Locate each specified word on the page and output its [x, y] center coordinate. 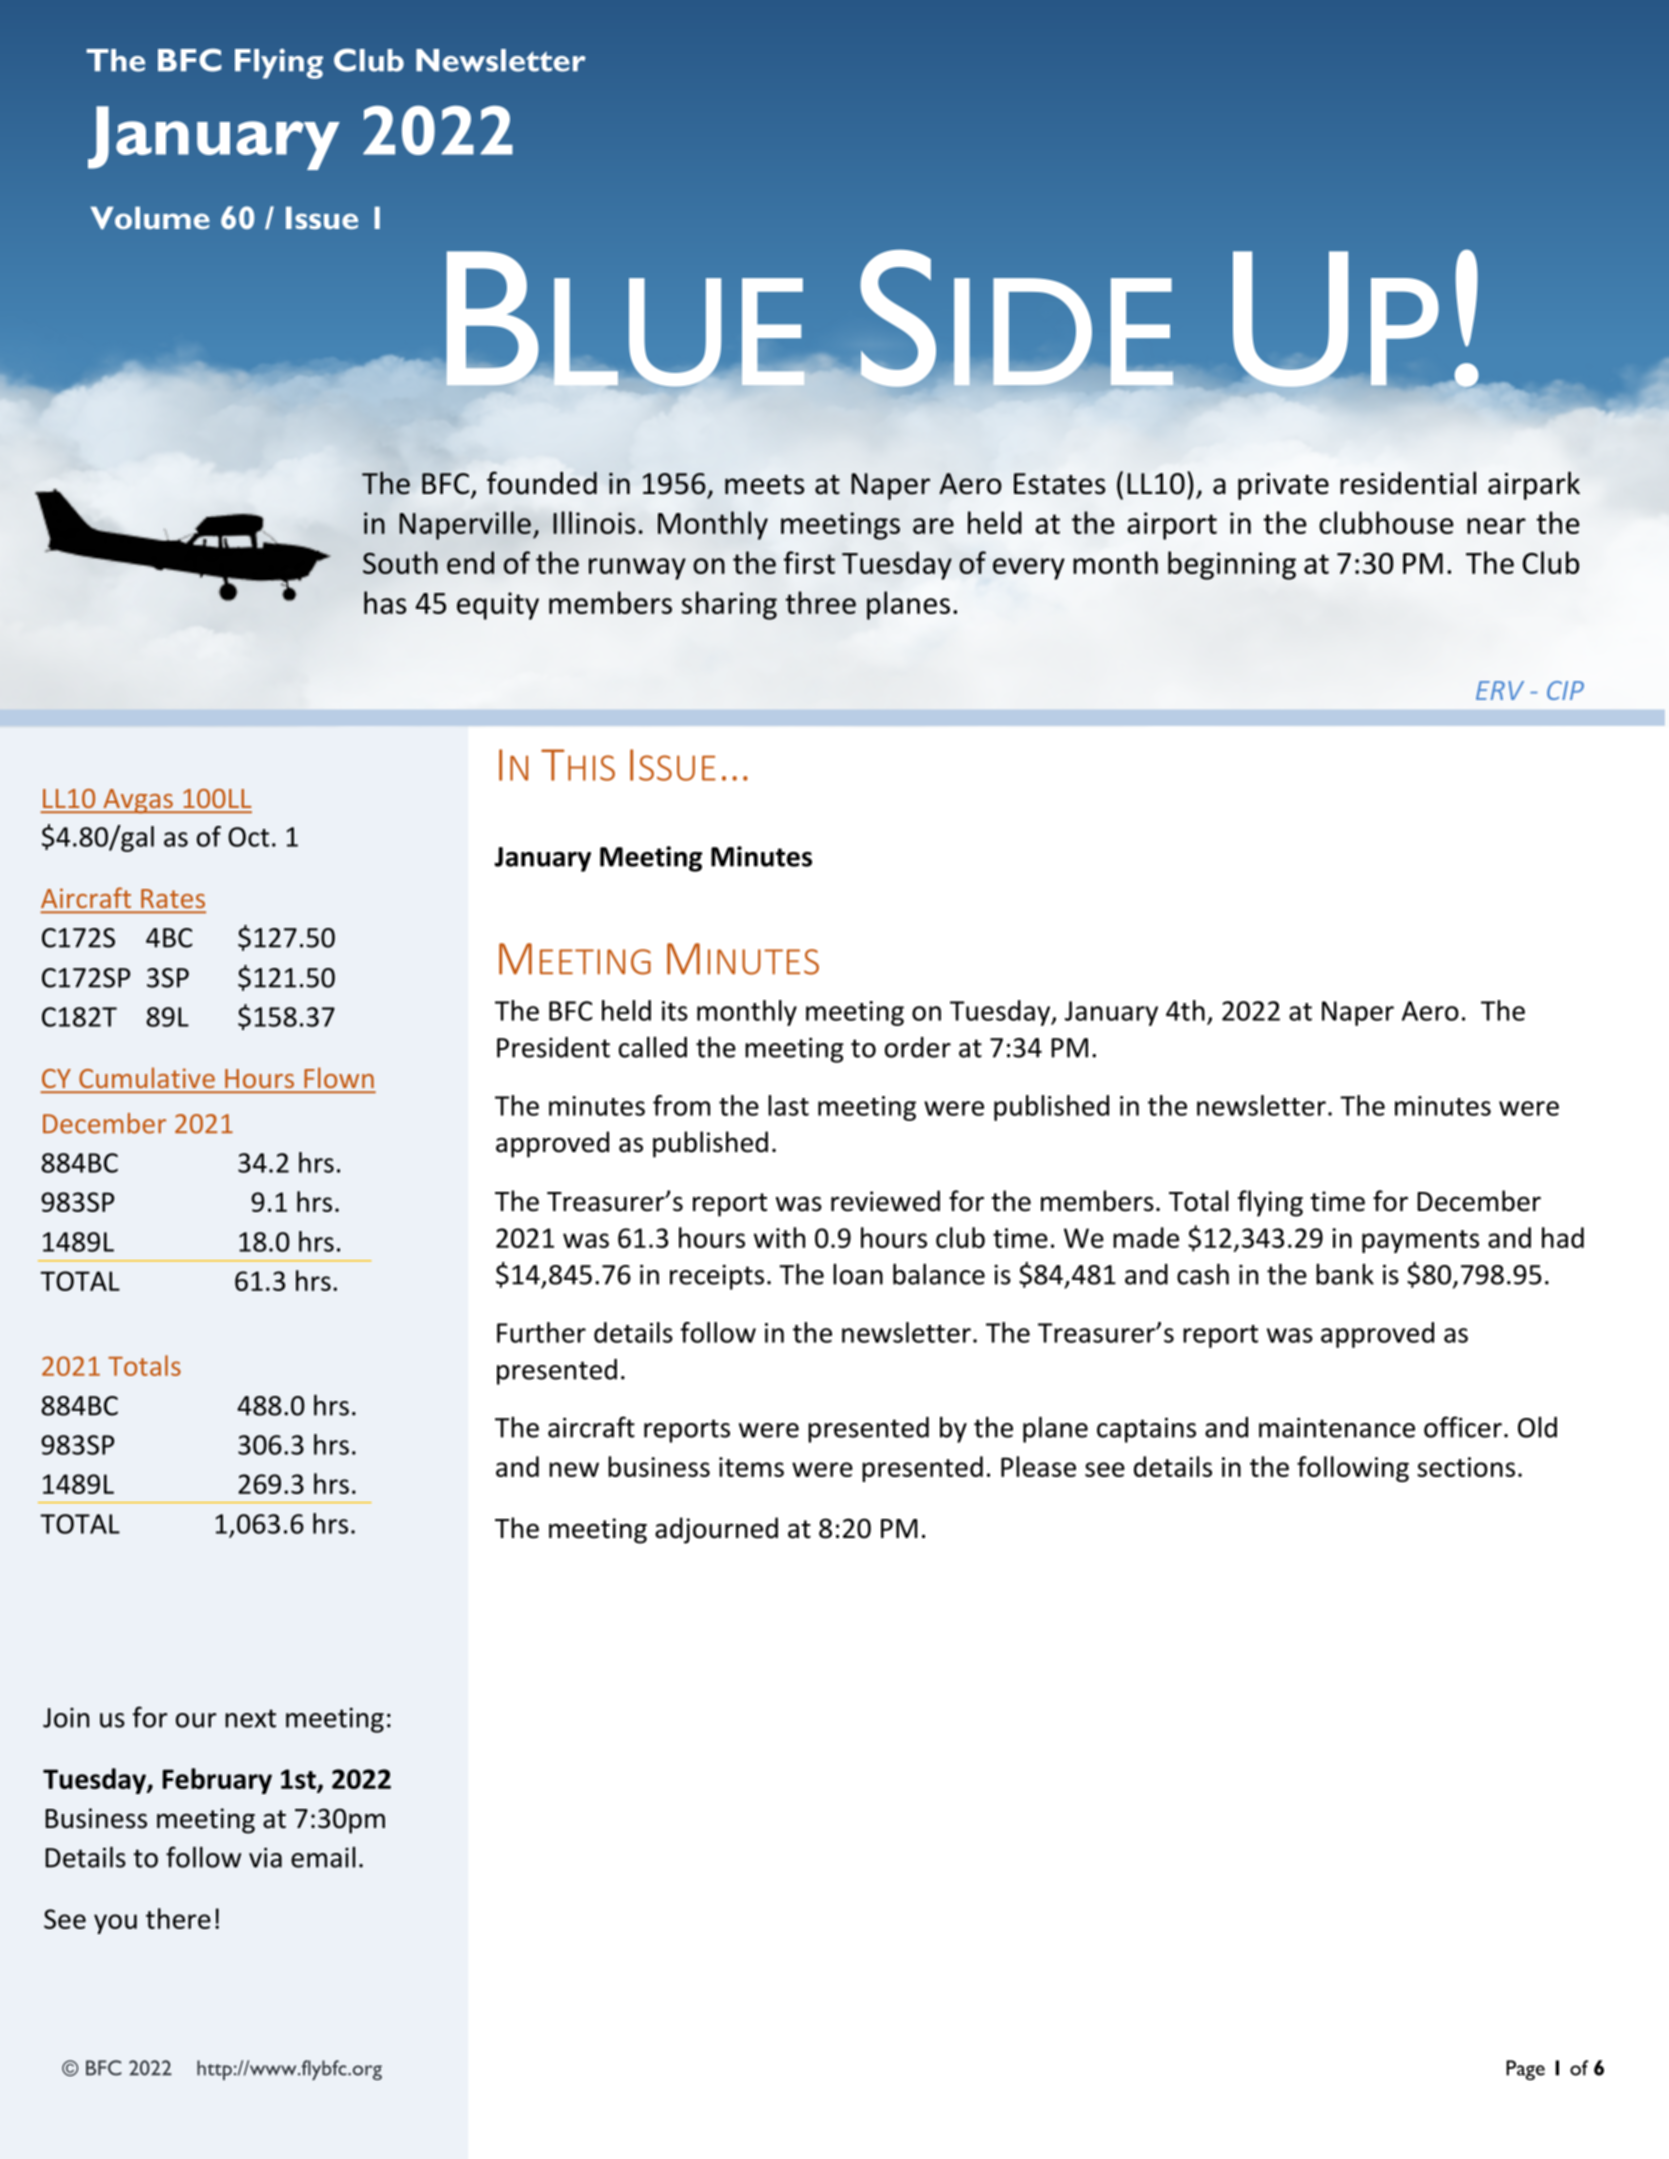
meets [764, 485]
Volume [150, 218]
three [821, 602]
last [788, 1105]
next [250, 1718]
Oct [248, 837]
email [323, 1857]
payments [1420, 1241]
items [751, 1467]
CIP [1565, 690]
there [178, 1918]
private [1283, 486]
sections [1466, 1467]
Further [541, 1332]
